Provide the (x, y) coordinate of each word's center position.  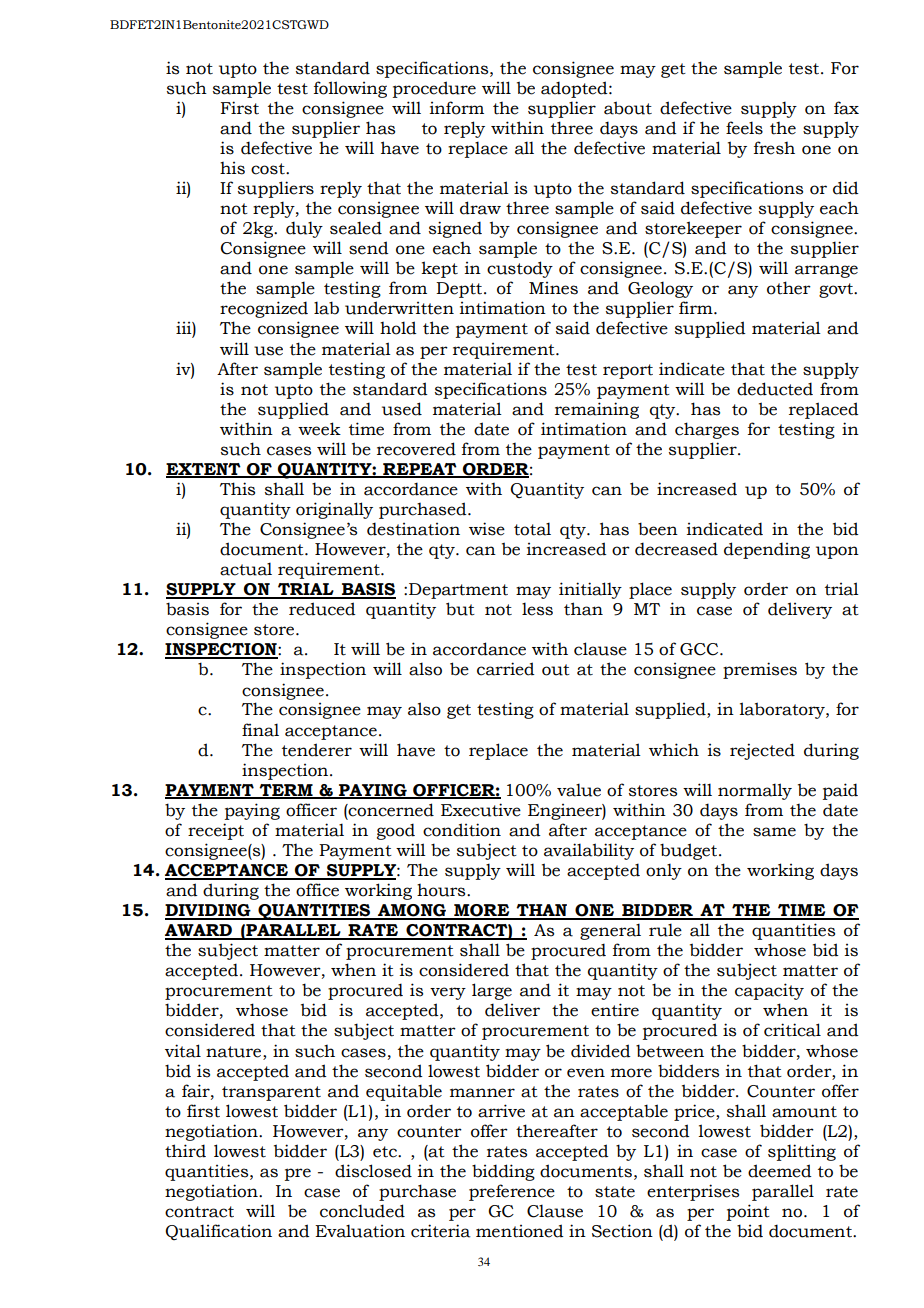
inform (457, 108)
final (260, 730)
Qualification (218, 1232)
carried (506, 669)
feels (744, 128)
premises (760, 670)
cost (269, 169)
